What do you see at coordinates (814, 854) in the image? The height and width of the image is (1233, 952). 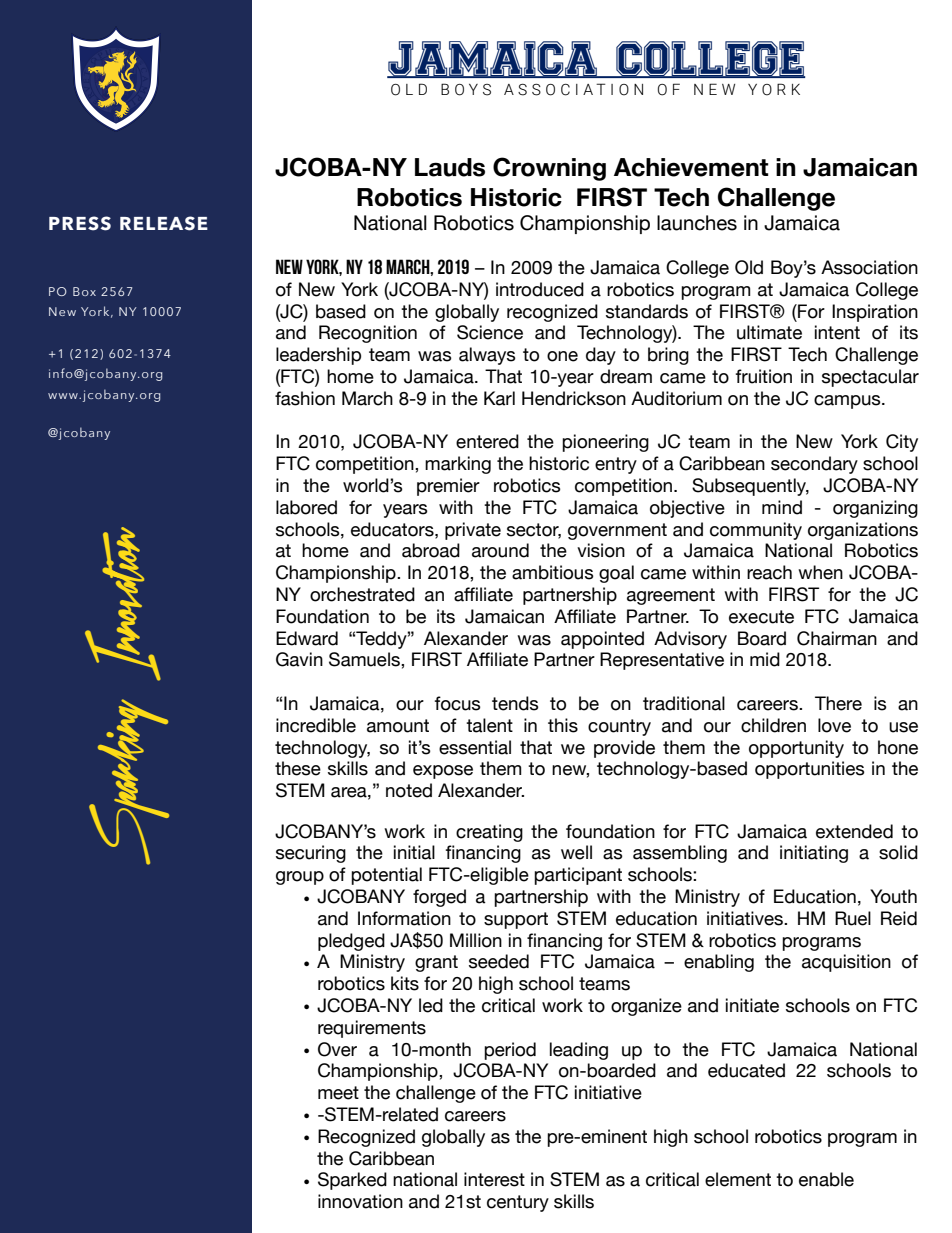 I see `initiating` at bounding box center [814, 854].
